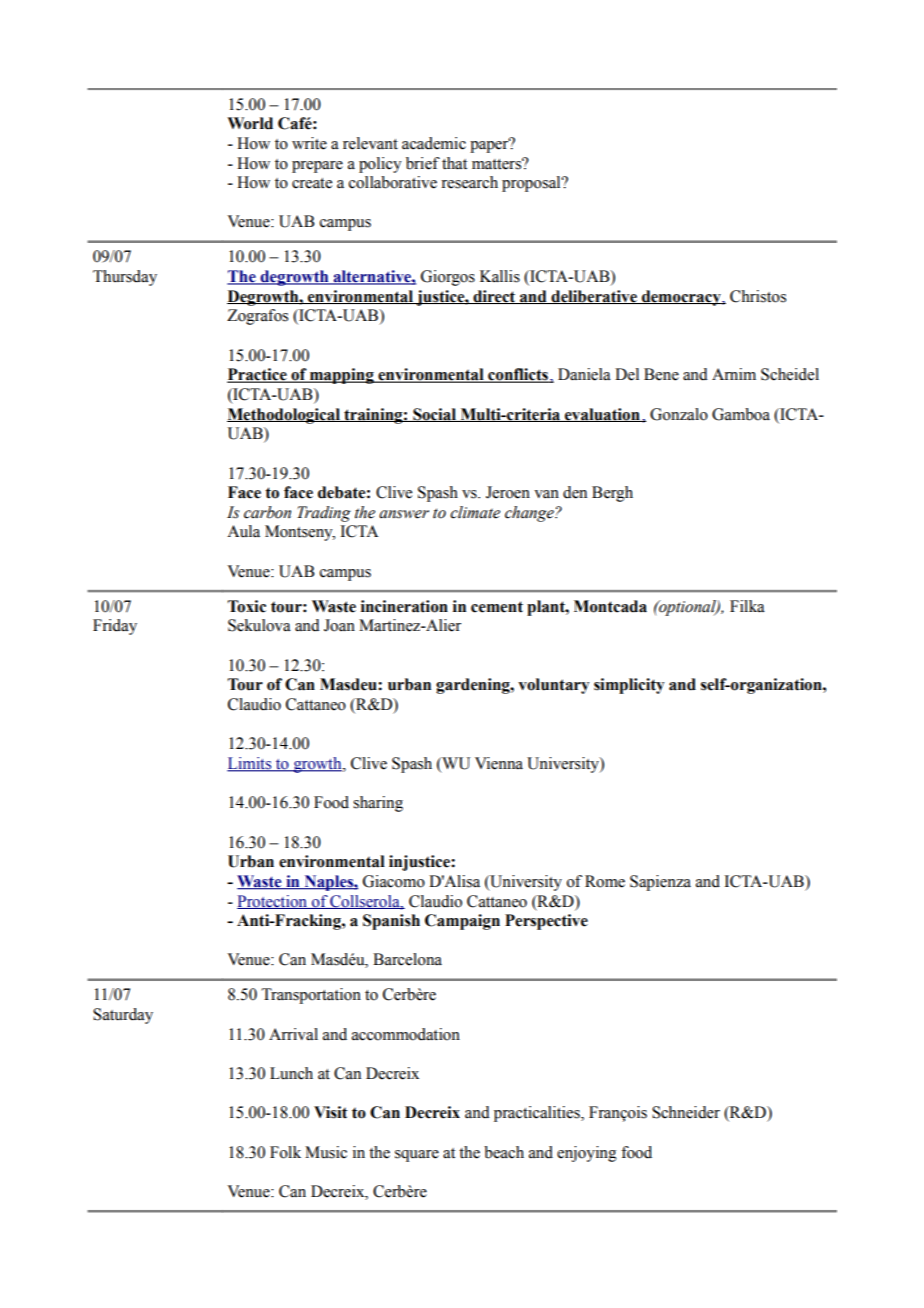 Image resolution: width=924 pixels, height=1308 pixels. What do you see at coordinates (660, 883) in the screenshot?
I see `Sapienza` at bounding box center [660, 883].
